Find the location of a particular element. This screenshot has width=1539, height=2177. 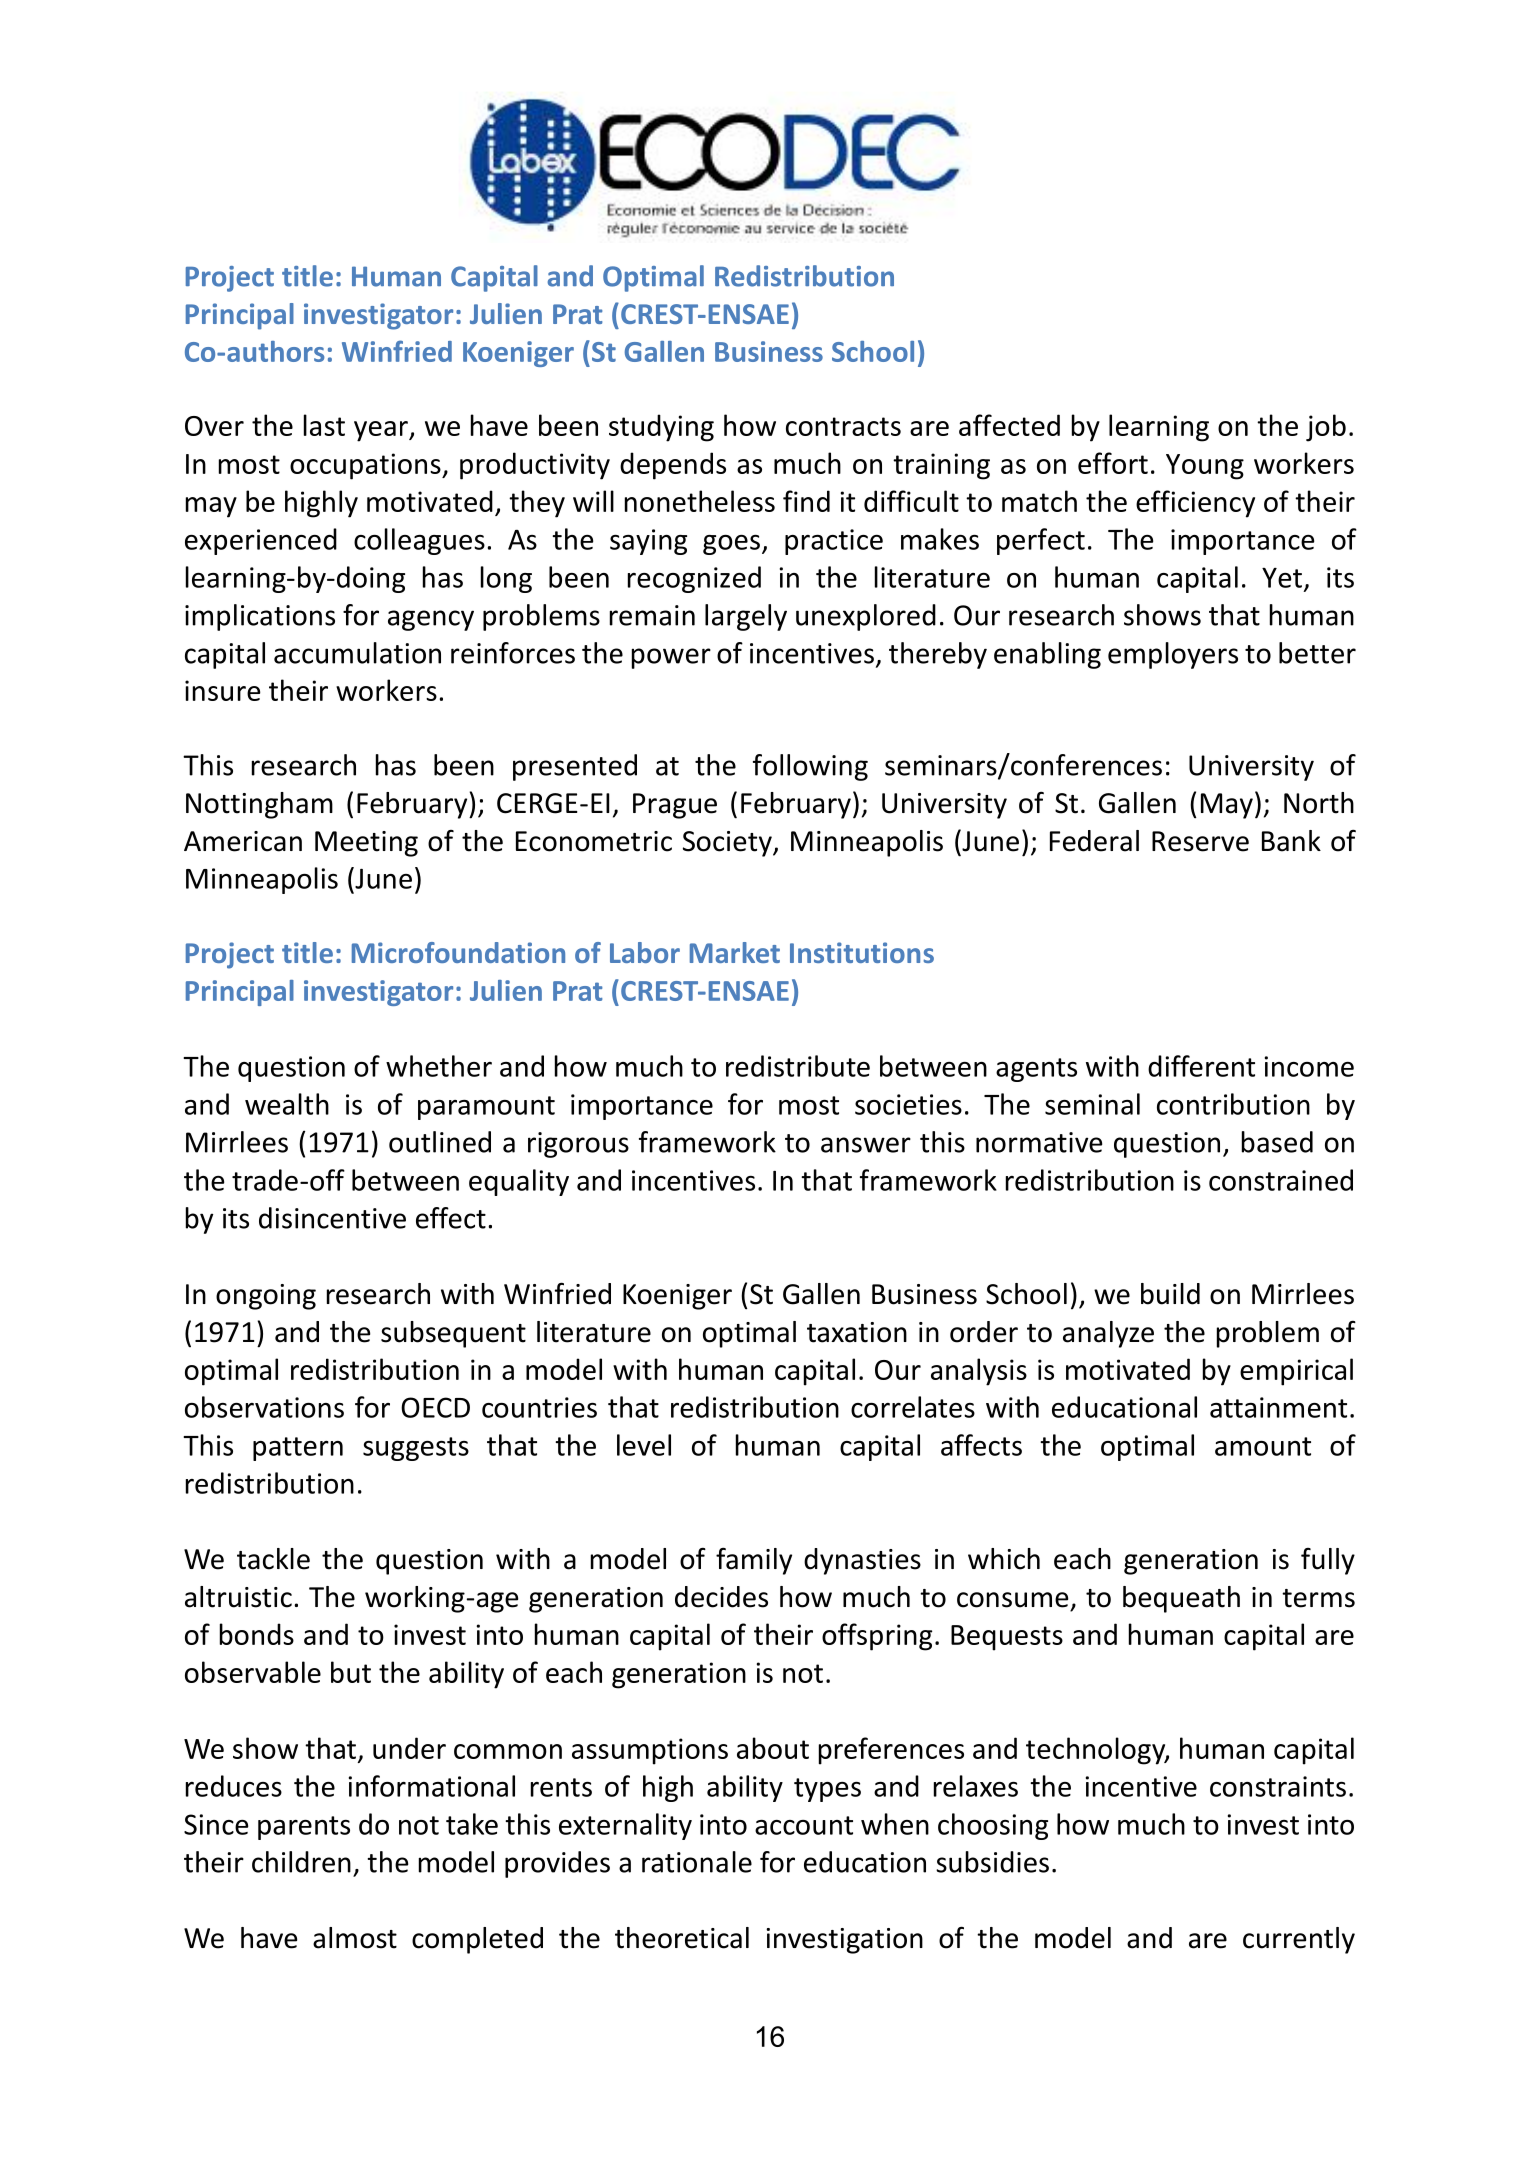

answer is located at coordinates (866, 1145).
